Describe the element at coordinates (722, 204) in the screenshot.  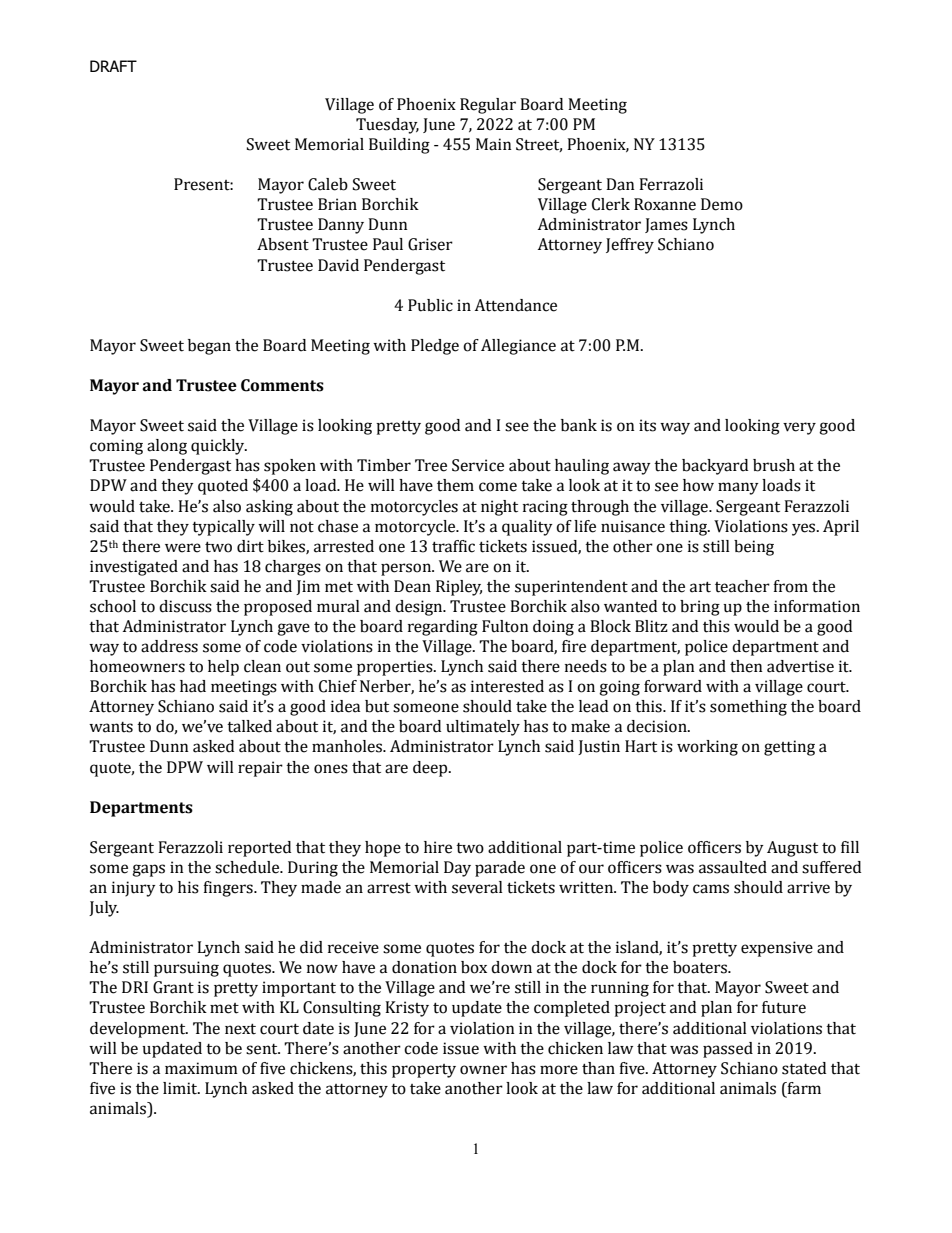
I see `Demo` at that location.
